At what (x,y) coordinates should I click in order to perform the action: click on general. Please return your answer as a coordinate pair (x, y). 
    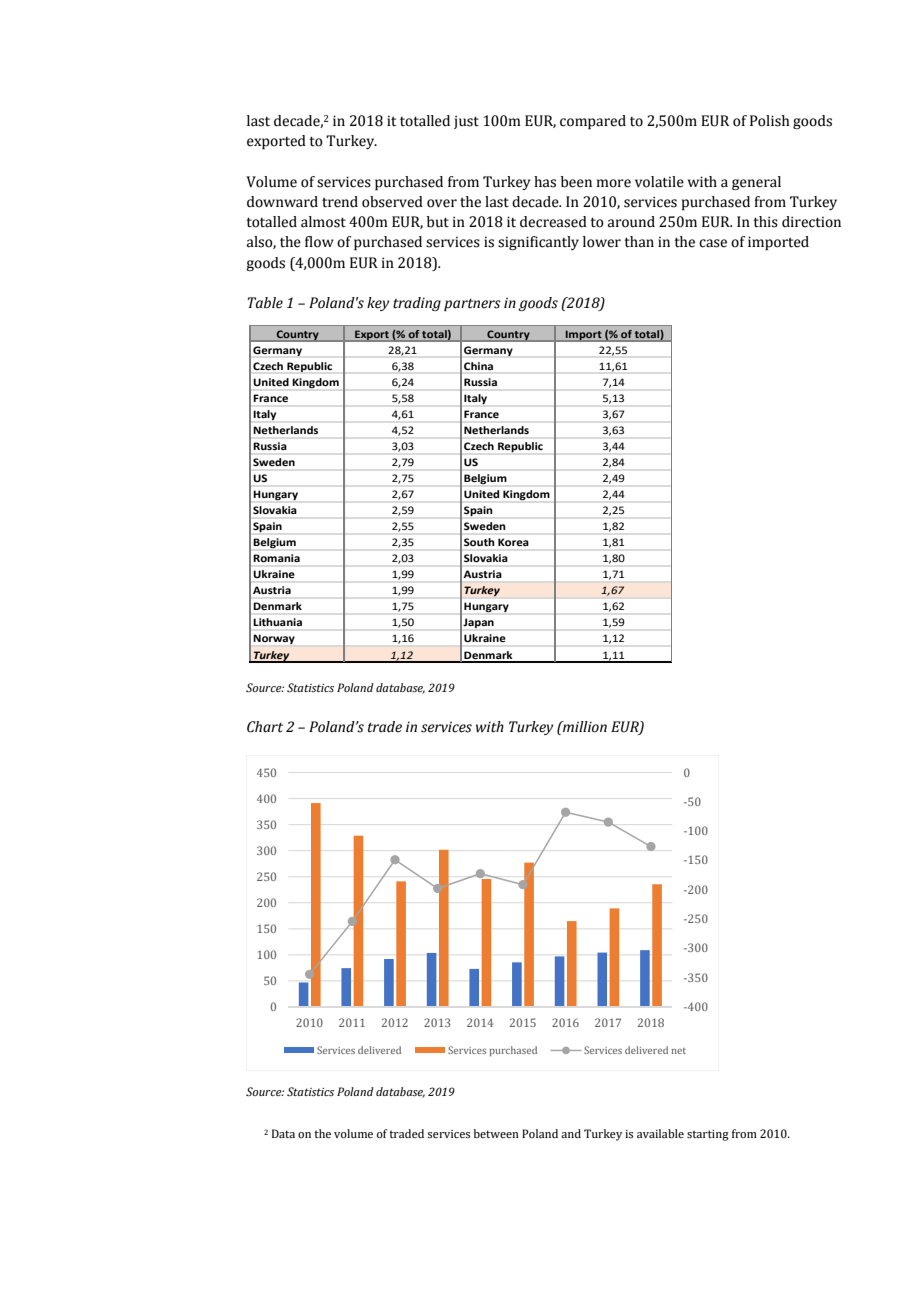
    Looking at the image, I should click on (756, 183).
